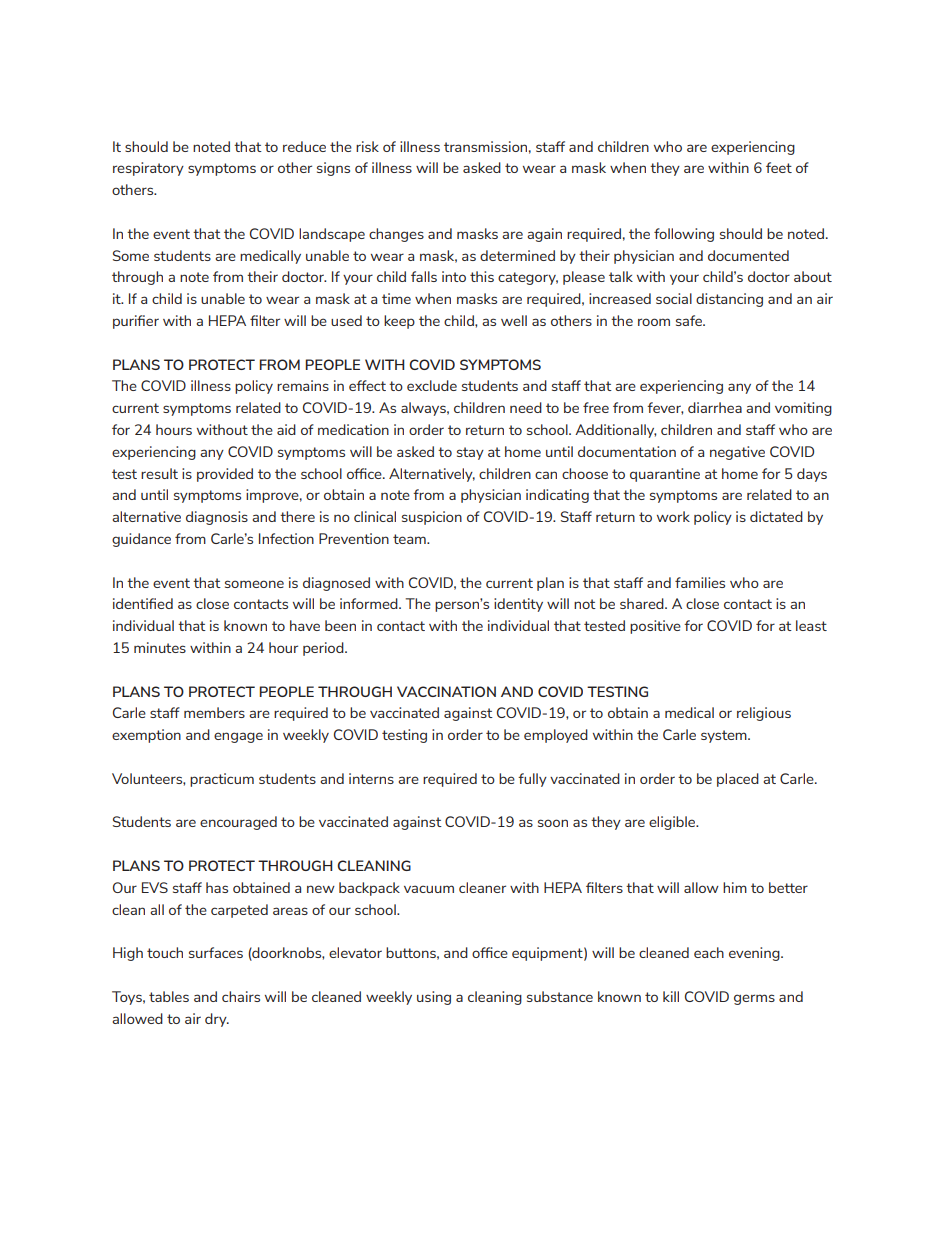  What do you see at coordinates (148, 169) in the screenshot?
I see `respiratory` at bounding box center [148, 169].
